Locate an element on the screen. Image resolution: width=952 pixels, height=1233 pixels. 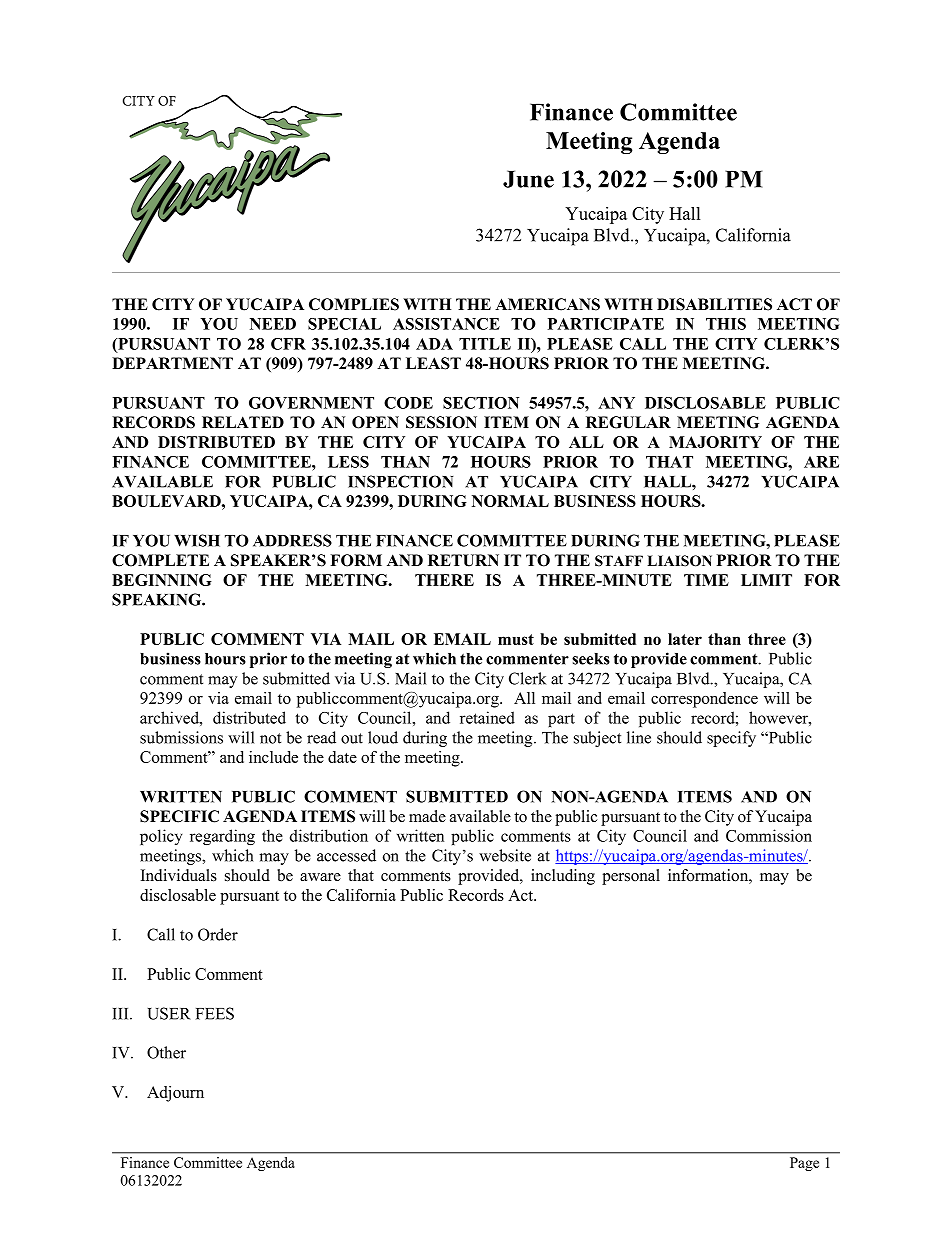
correspondence is located at coordinates (704, 700).
